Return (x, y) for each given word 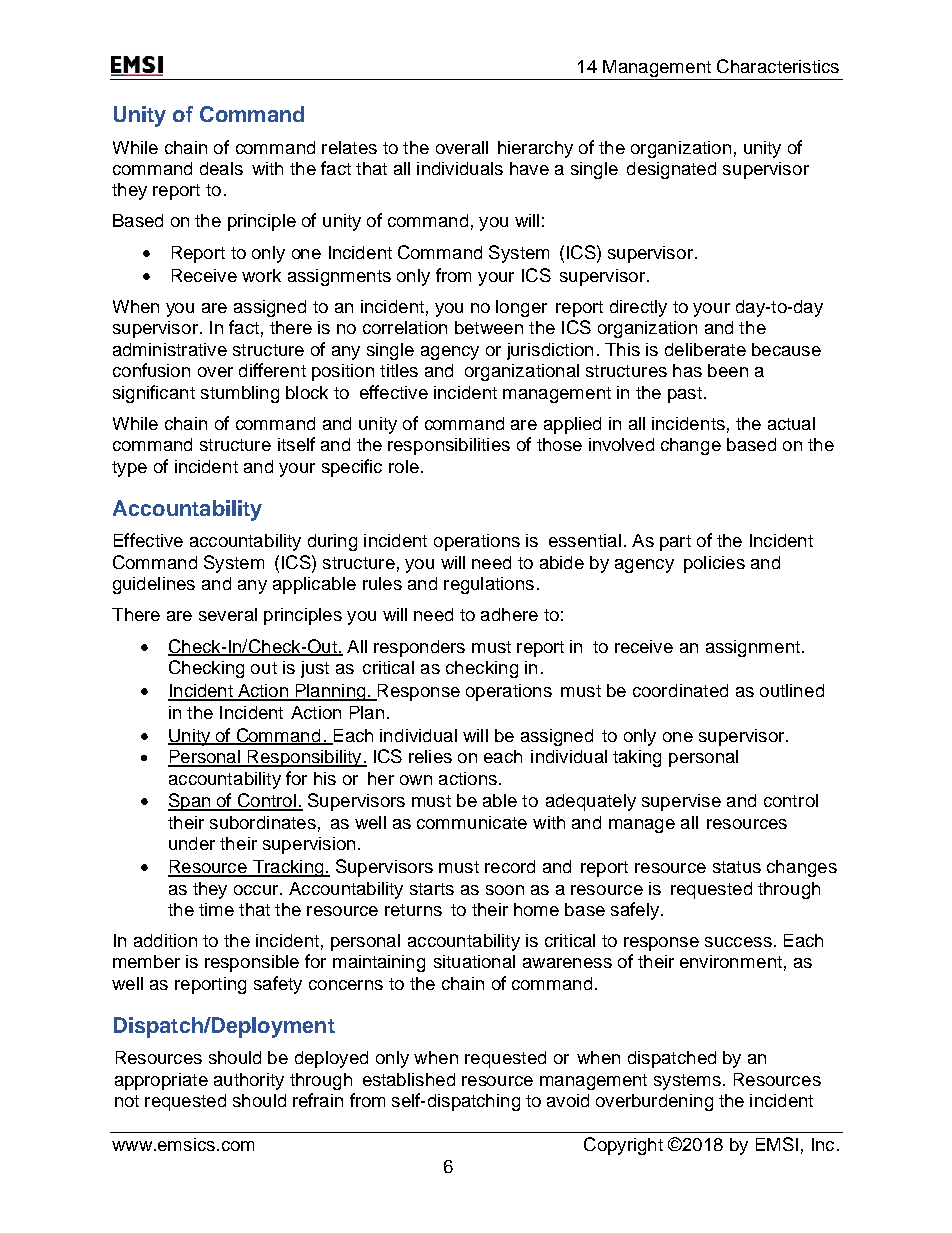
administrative (170, 349)
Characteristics (778, 66)
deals (221, 168)
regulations (489, 585)
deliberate (705, 349)
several (228, 614)
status (737, 867)
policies (714, 564)
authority (249, 1081)
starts (432, 889)
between (489, 327)
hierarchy (535, 149)
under (192, 843)
